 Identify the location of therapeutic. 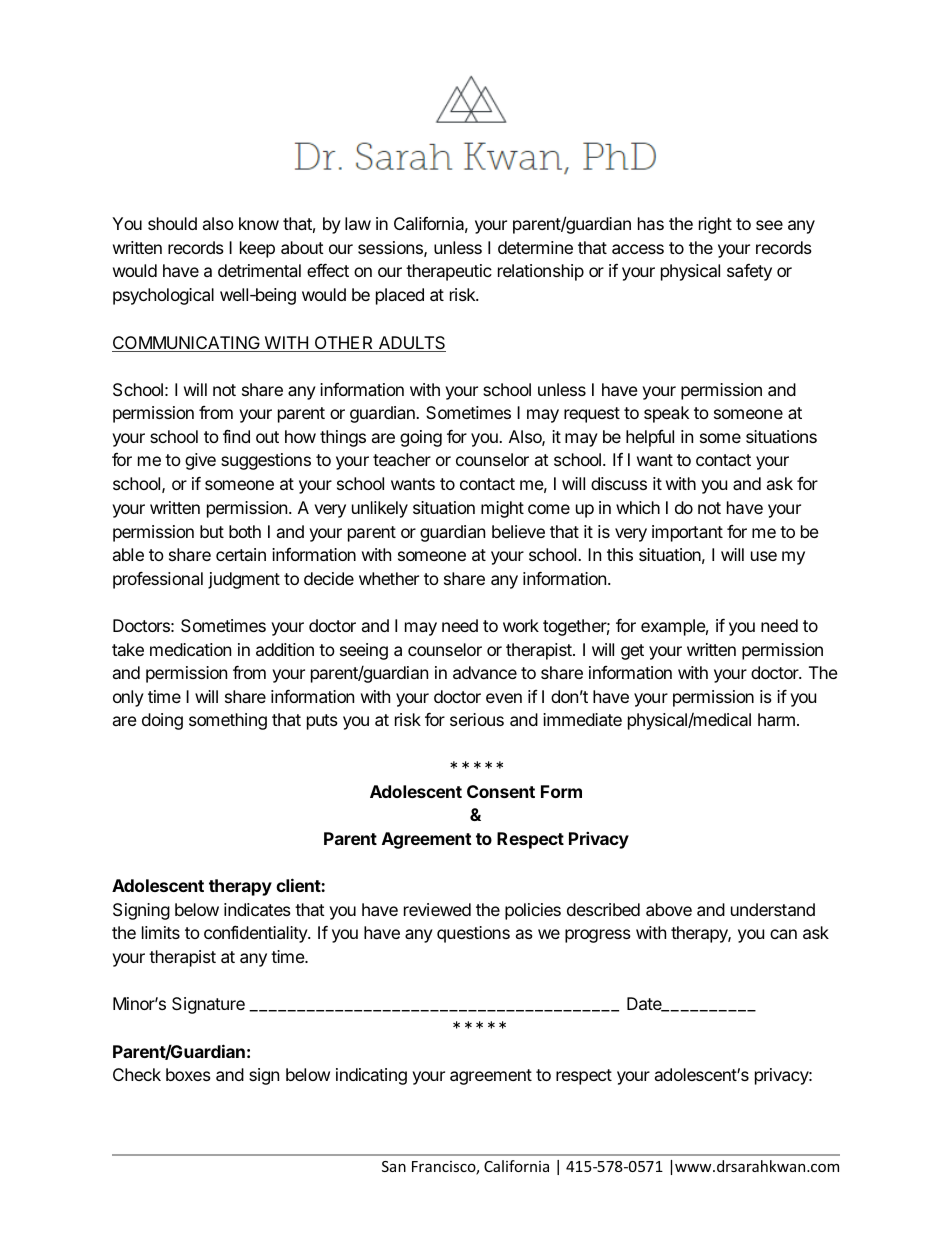
(449, 272).
